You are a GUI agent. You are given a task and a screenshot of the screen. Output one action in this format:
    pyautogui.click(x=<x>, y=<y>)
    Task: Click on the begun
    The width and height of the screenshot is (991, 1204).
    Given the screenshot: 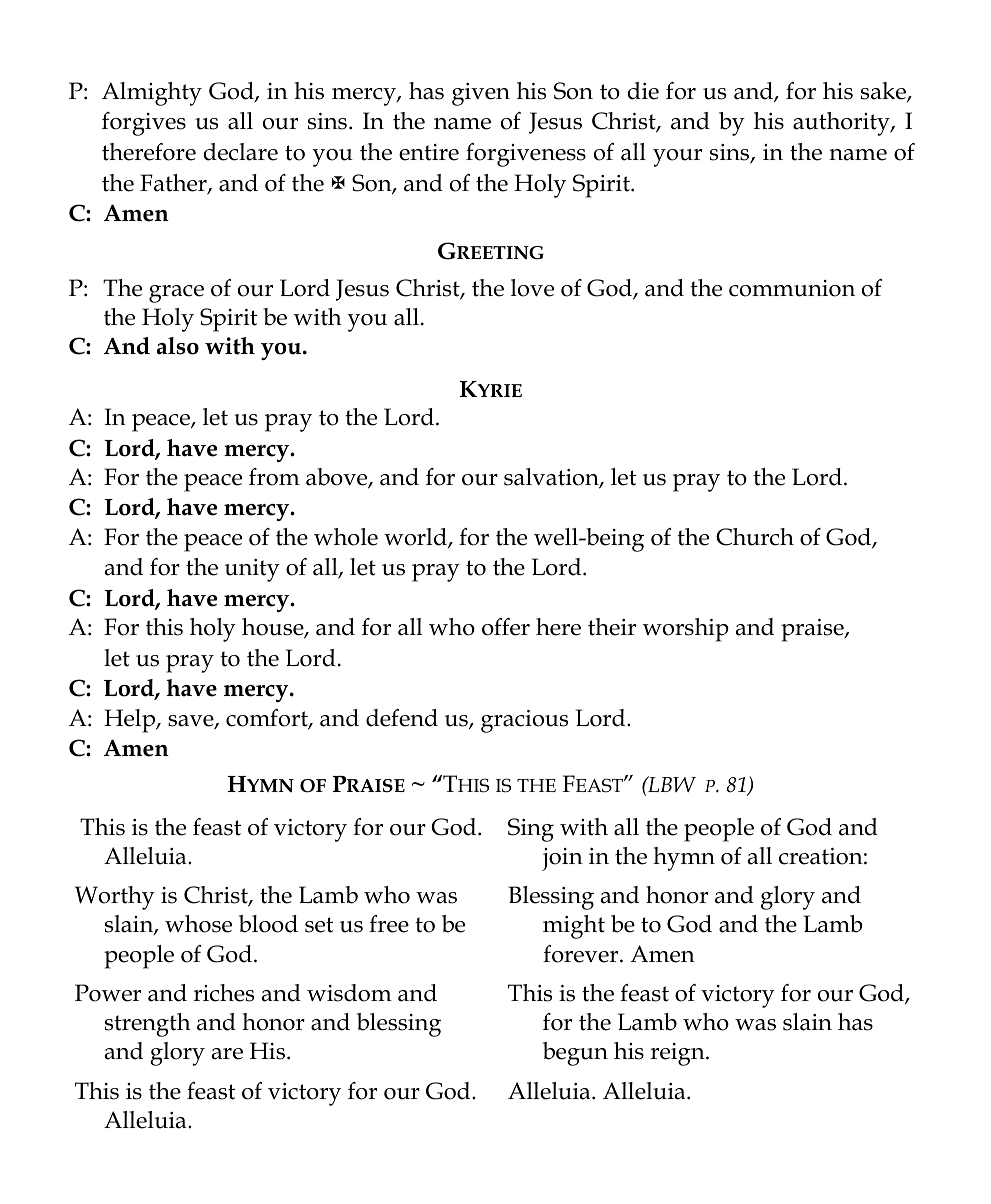 What is the action you would take?
    pyautogui.click(x=575, y=1054)
